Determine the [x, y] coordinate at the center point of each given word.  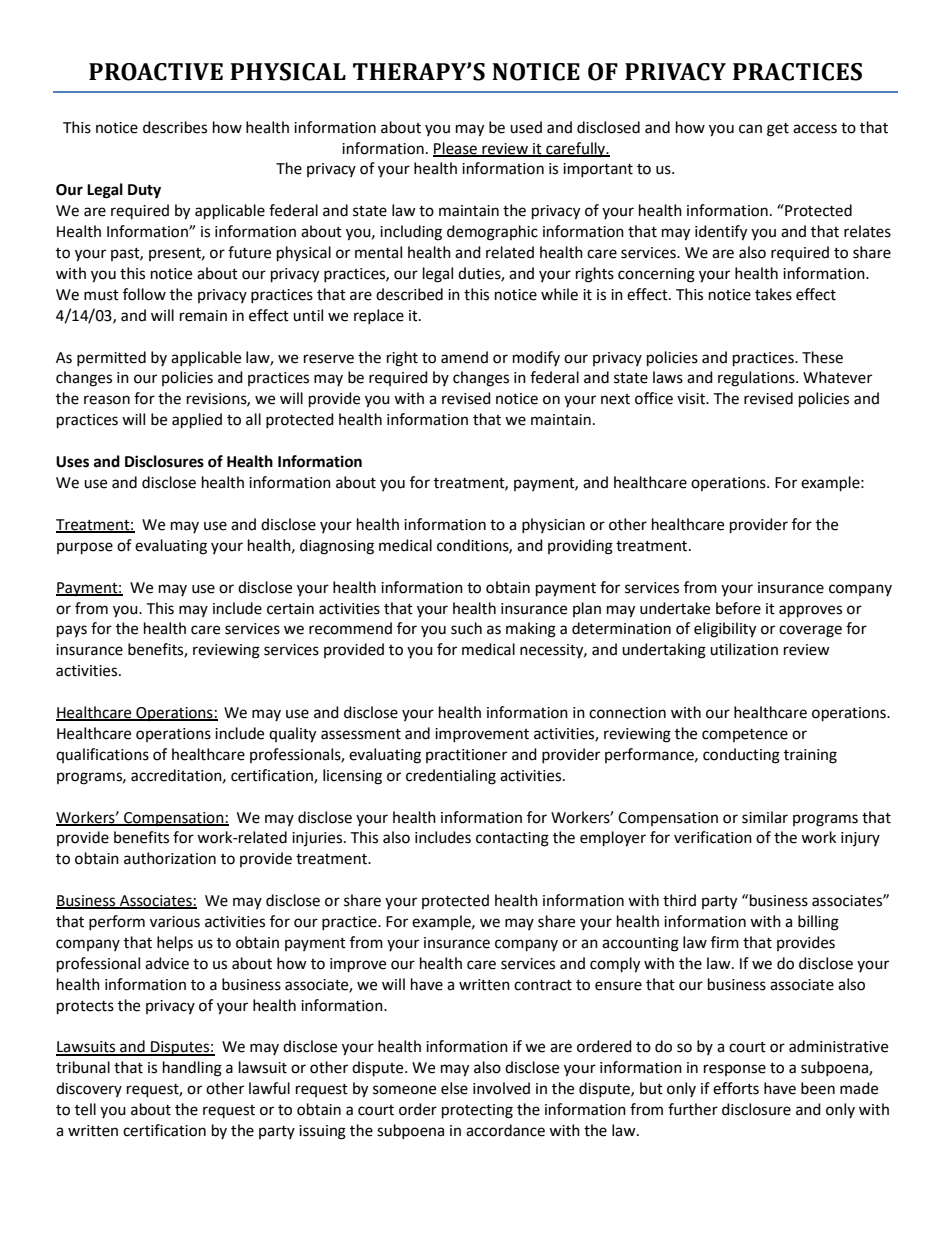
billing [818, 923]
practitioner [466, 756]
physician [553, 525]
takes [773, 294]
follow [144, 294]
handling [192, 1069]
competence [745, 735]
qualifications [102, 755]
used [526, 127]
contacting [512, 839]
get [778, 130]
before [738, 608]
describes [175, 127]
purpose [85, 548]
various [175, 922]
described [409, 294]
